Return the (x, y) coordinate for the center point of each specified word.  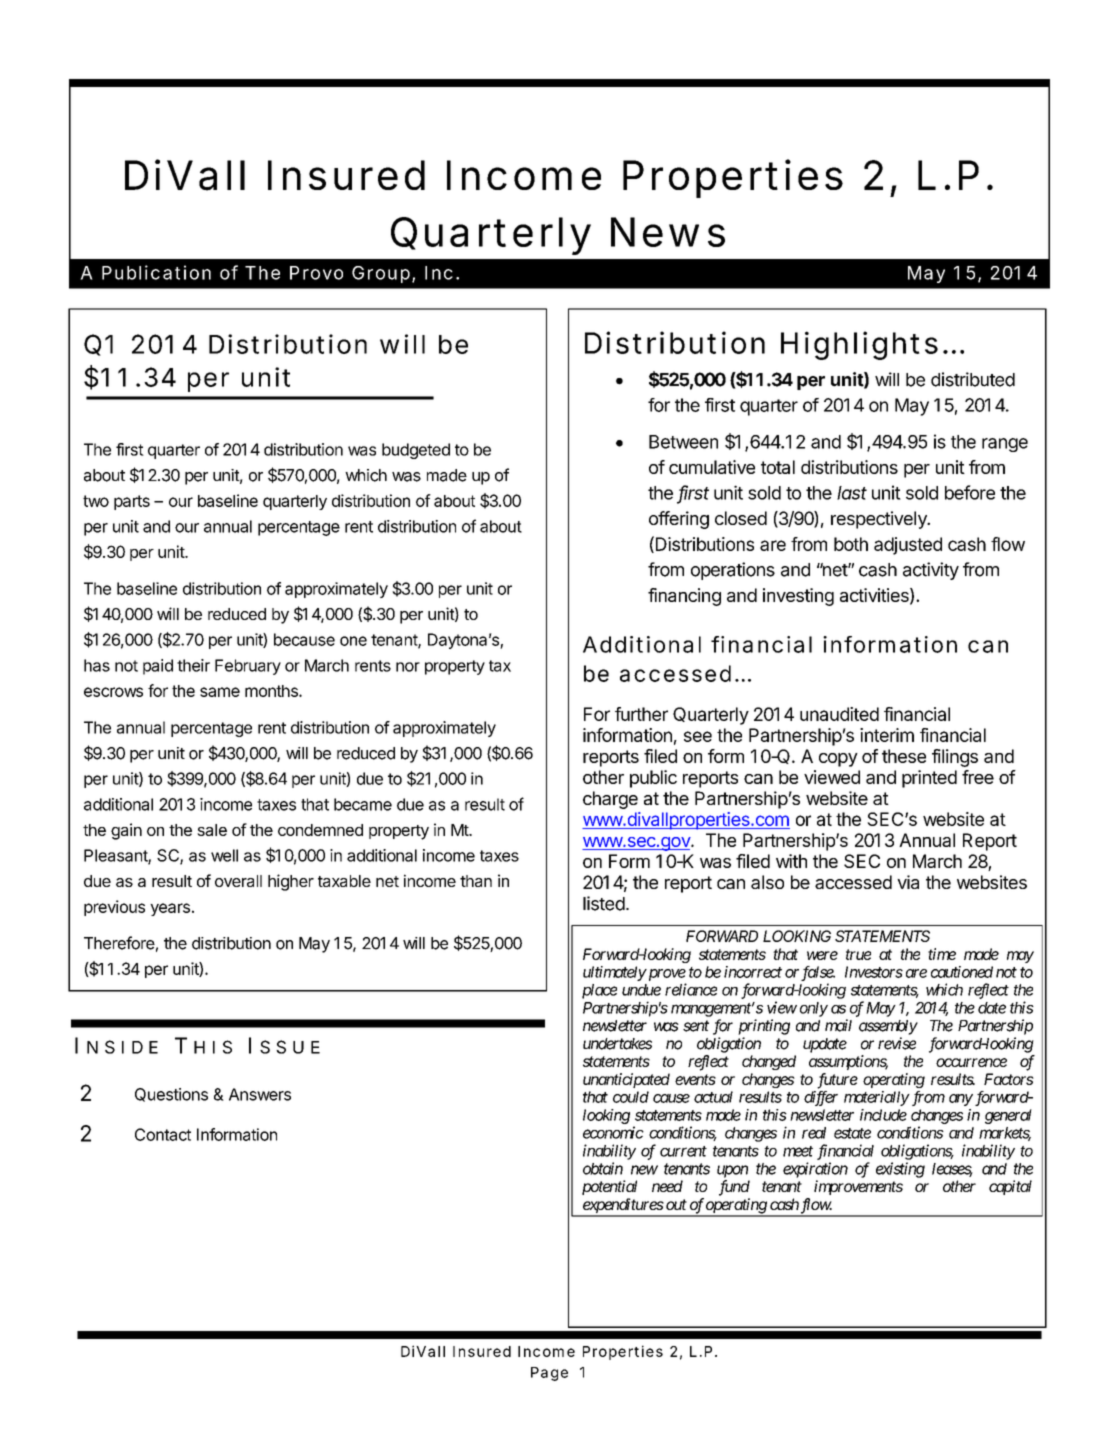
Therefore (119, 943)
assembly (888, 1027)
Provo (316, 273)
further (641, 714)
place (599, 991)
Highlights (859, 345)
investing (798, 597)
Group (381, 274)
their (193, 665)
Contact (163, 1134)
